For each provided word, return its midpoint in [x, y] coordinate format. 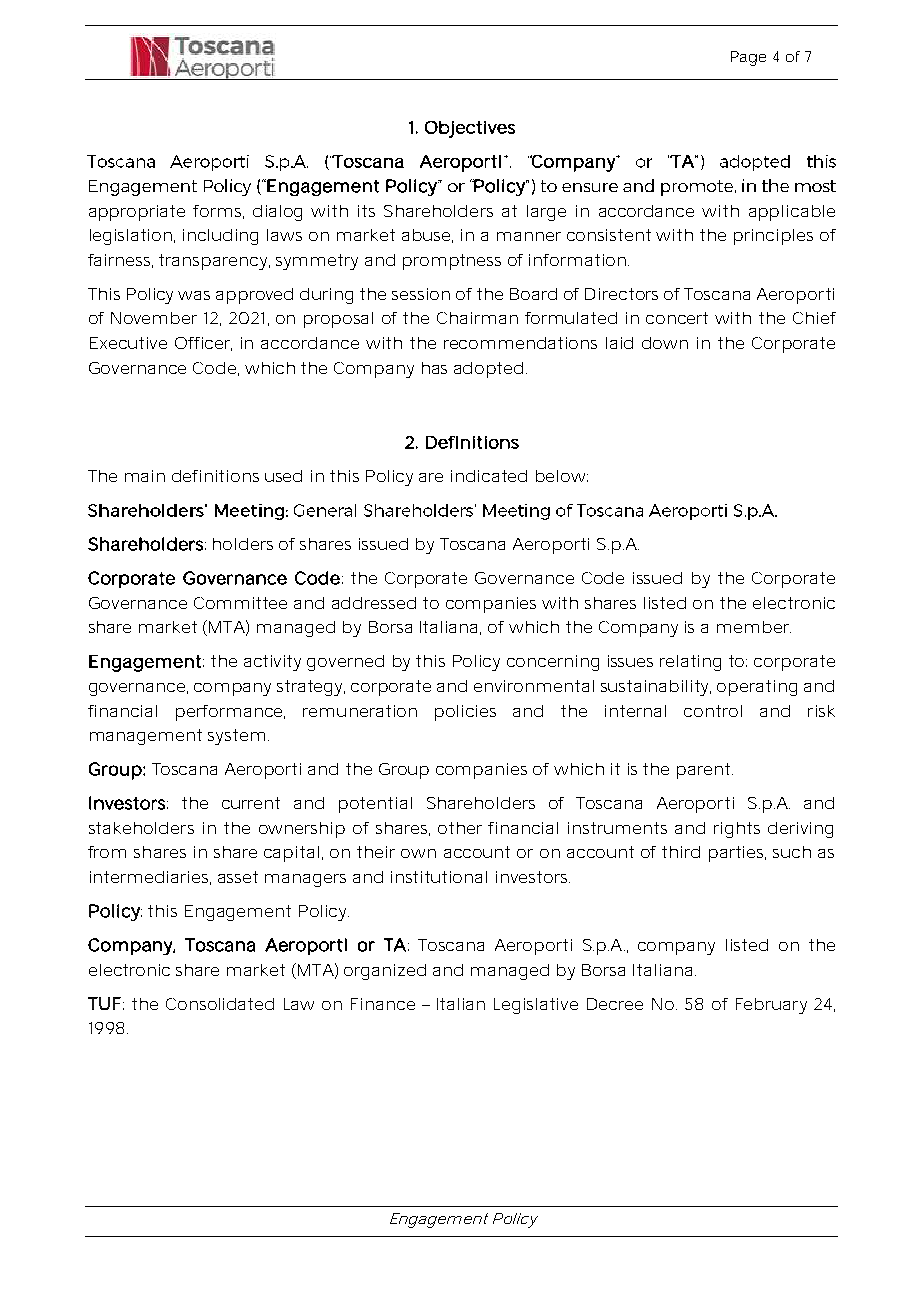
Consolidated [220, 1004]
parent [705, 771]
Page [748, 58]
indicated [489, 476]
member [754, 627]
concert [677, 318]
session [421, 294]
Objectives [470, 129]
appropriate [137, 213]
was [194, 295]
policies [465, 713]
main [145, 476]
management [146, 737]
